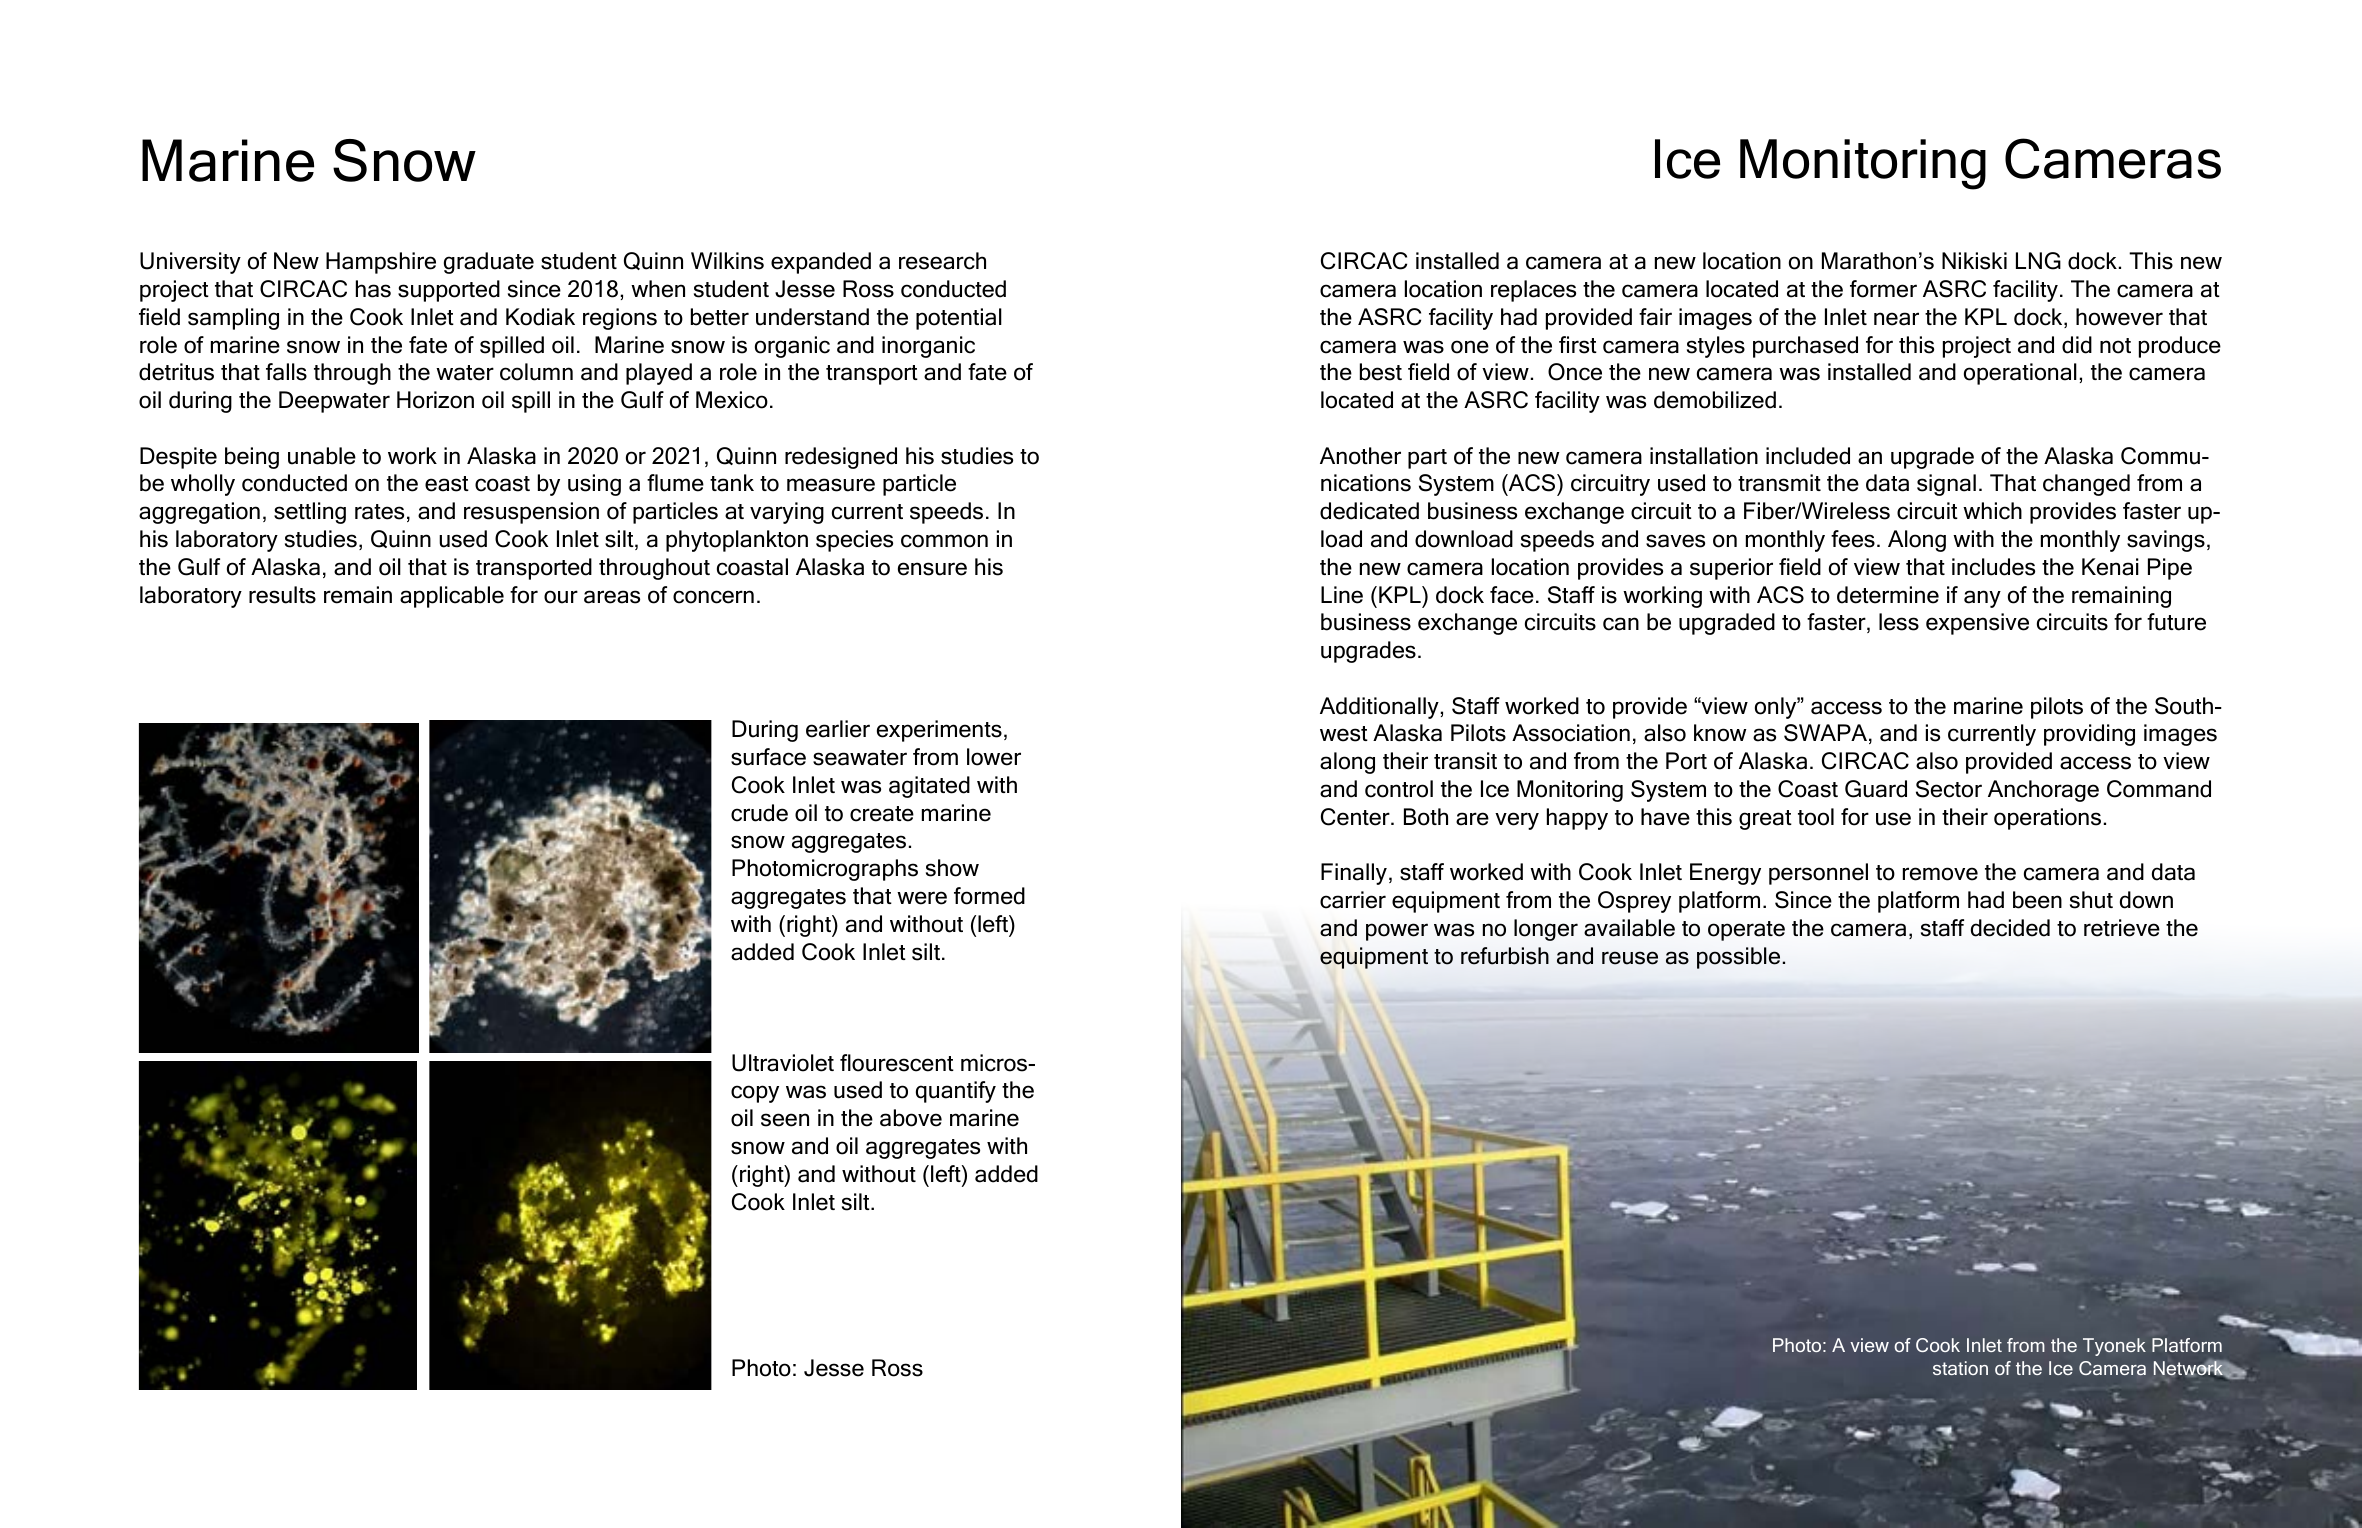 The height and width of the screenshot is (1528, 2362). I want to click on seen, so click(785, 1120).
